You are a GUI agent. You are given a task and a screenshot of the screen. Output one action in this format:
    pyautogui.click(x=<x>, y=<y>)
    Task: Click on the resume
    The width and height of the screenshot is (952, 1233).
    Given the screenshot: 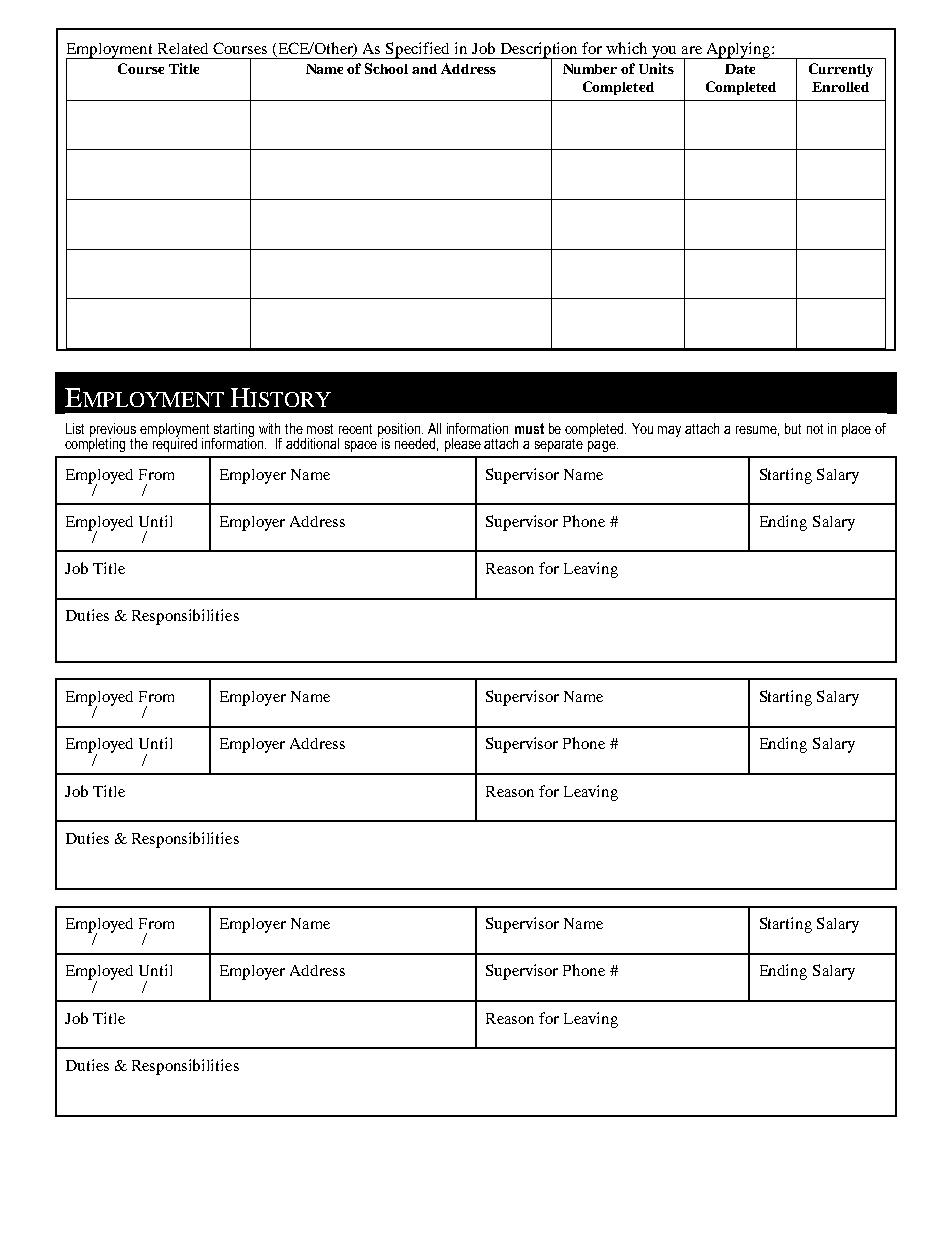 What is the action you would take?
    pyautogui.click(x=757, y=431)
